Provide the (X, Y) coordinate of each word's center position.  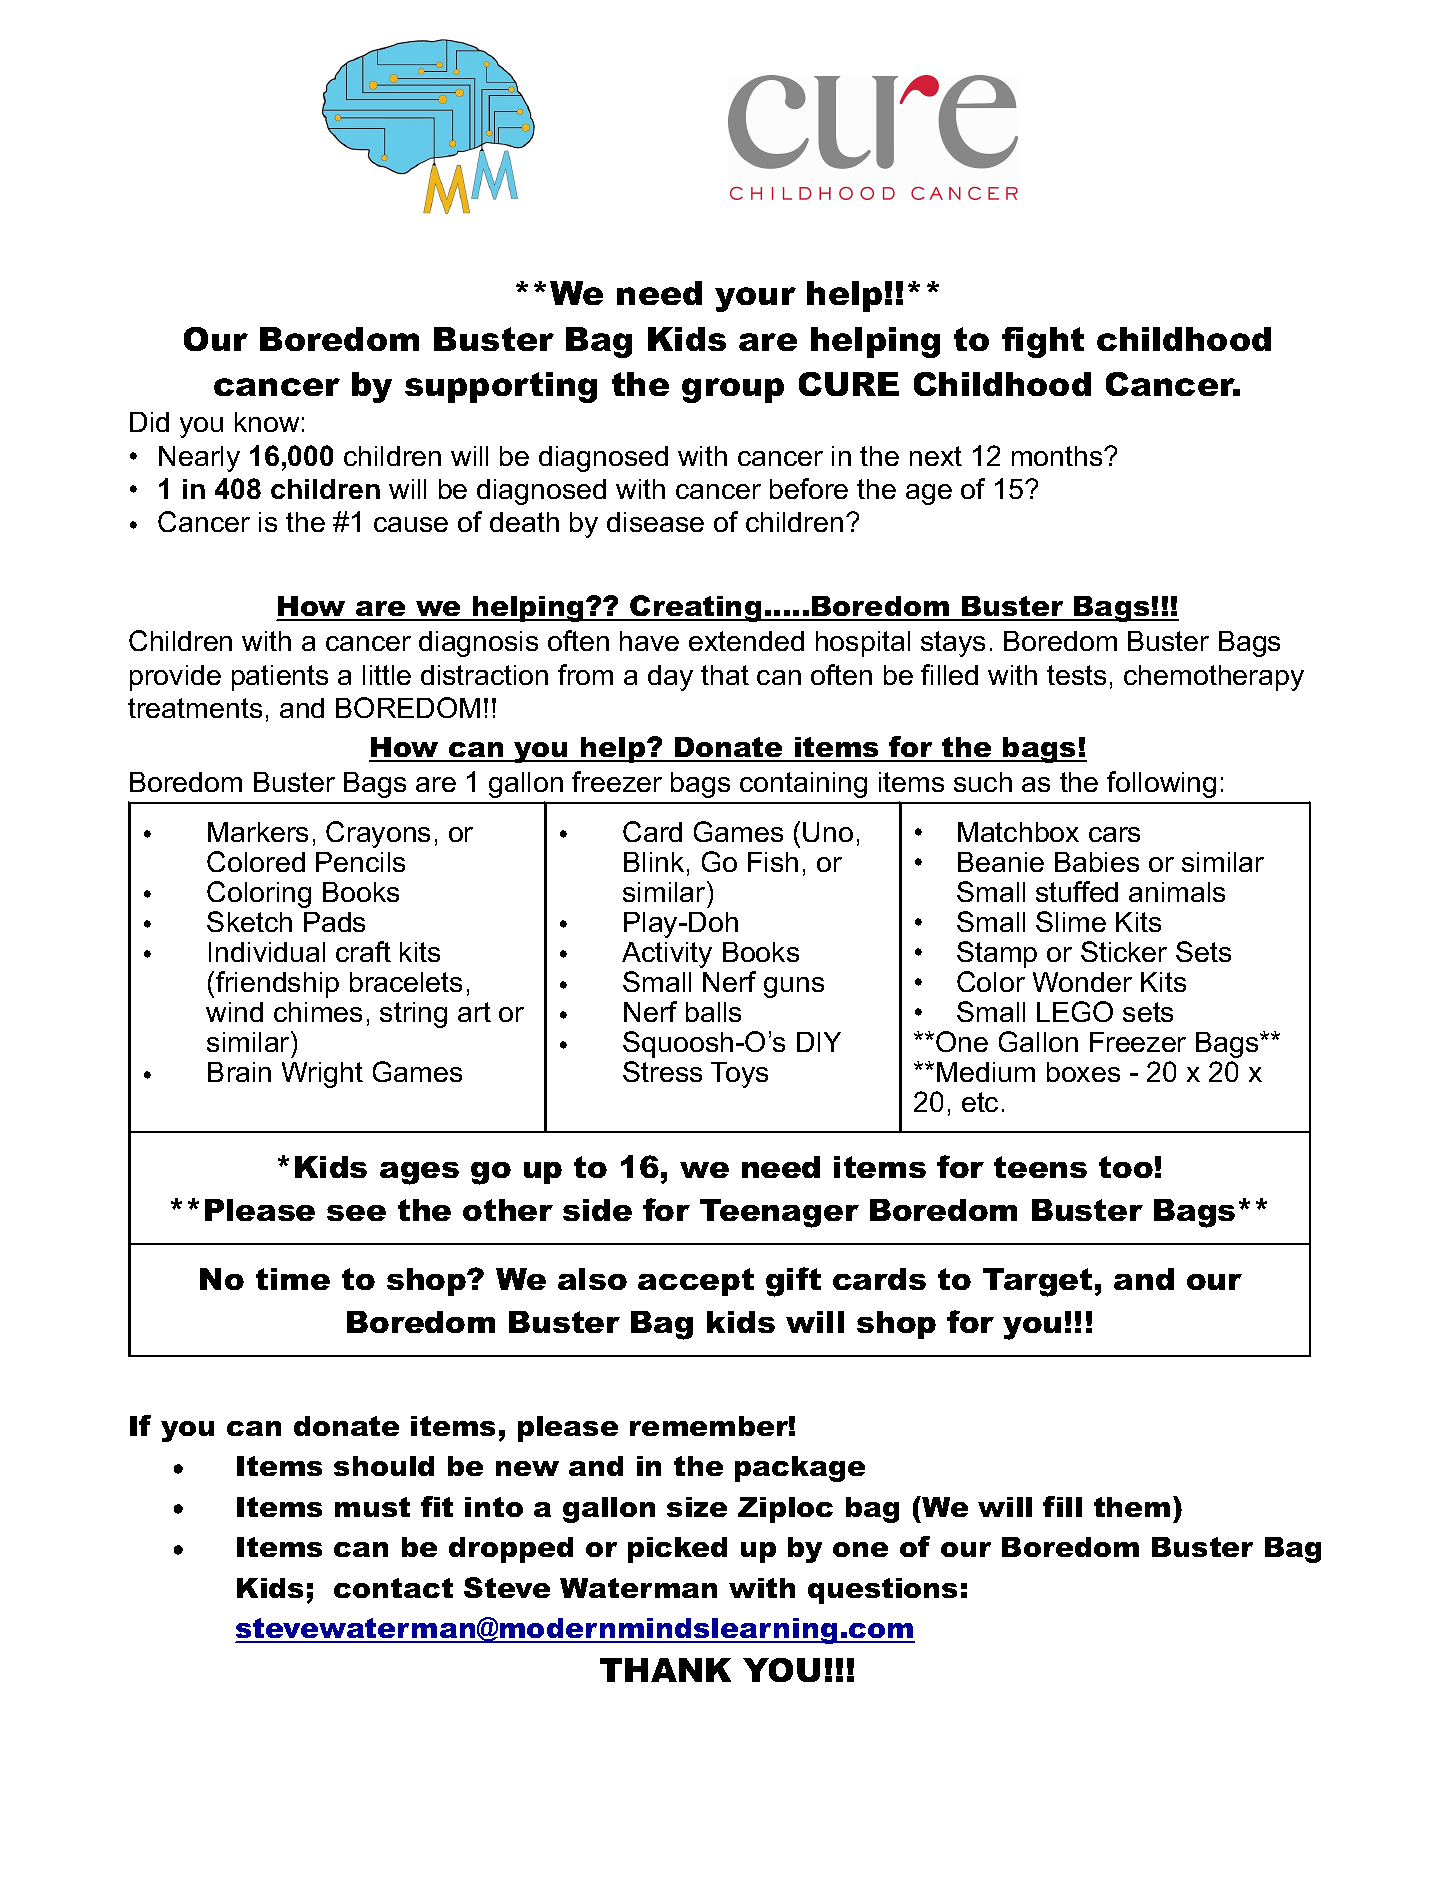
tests (1076, 675)
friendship (277, 984)
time (293, 1279)
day (670, 678)
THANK (665, 1670)
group (733, 390)
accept (696, 1282)
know (267, 422)
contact (393, 1588)
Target (1037, 1282)
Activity (667, 955)
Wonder (1082, 982)
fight (1043, 342)
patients (280, 678)
